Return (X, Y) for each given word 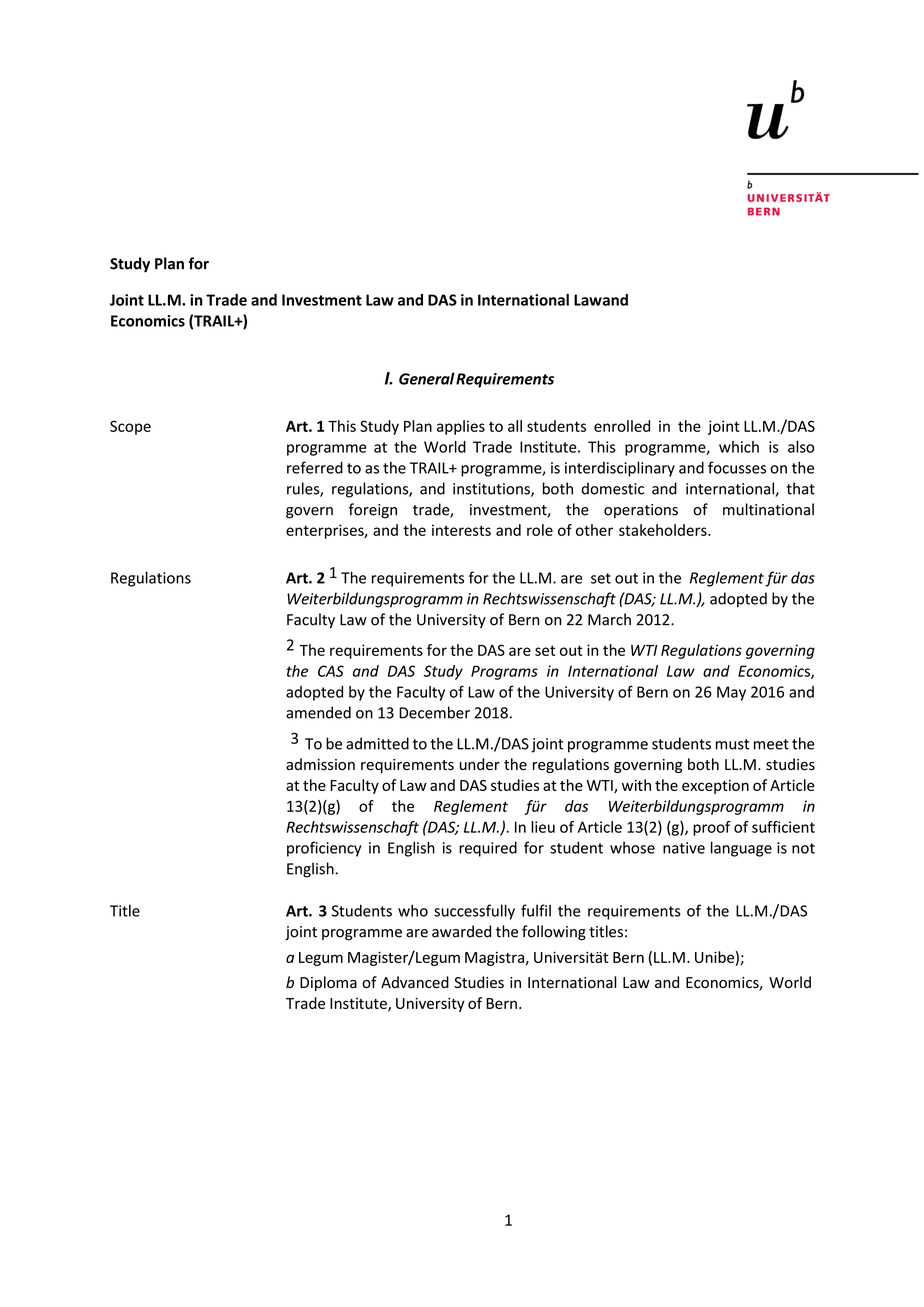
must (732, 744)
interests (461, 530)
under (480, 764)
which (739, 447)
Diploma (328, 983)
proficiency (324, 849)
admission (320, 764)
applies (461, 427)
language (741, 849)
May (731, 693)
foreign (373, 511)
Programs (504, 672)
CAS (331, 671)
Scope (130, 427)
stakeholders (664, 530)
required (488, 849)
